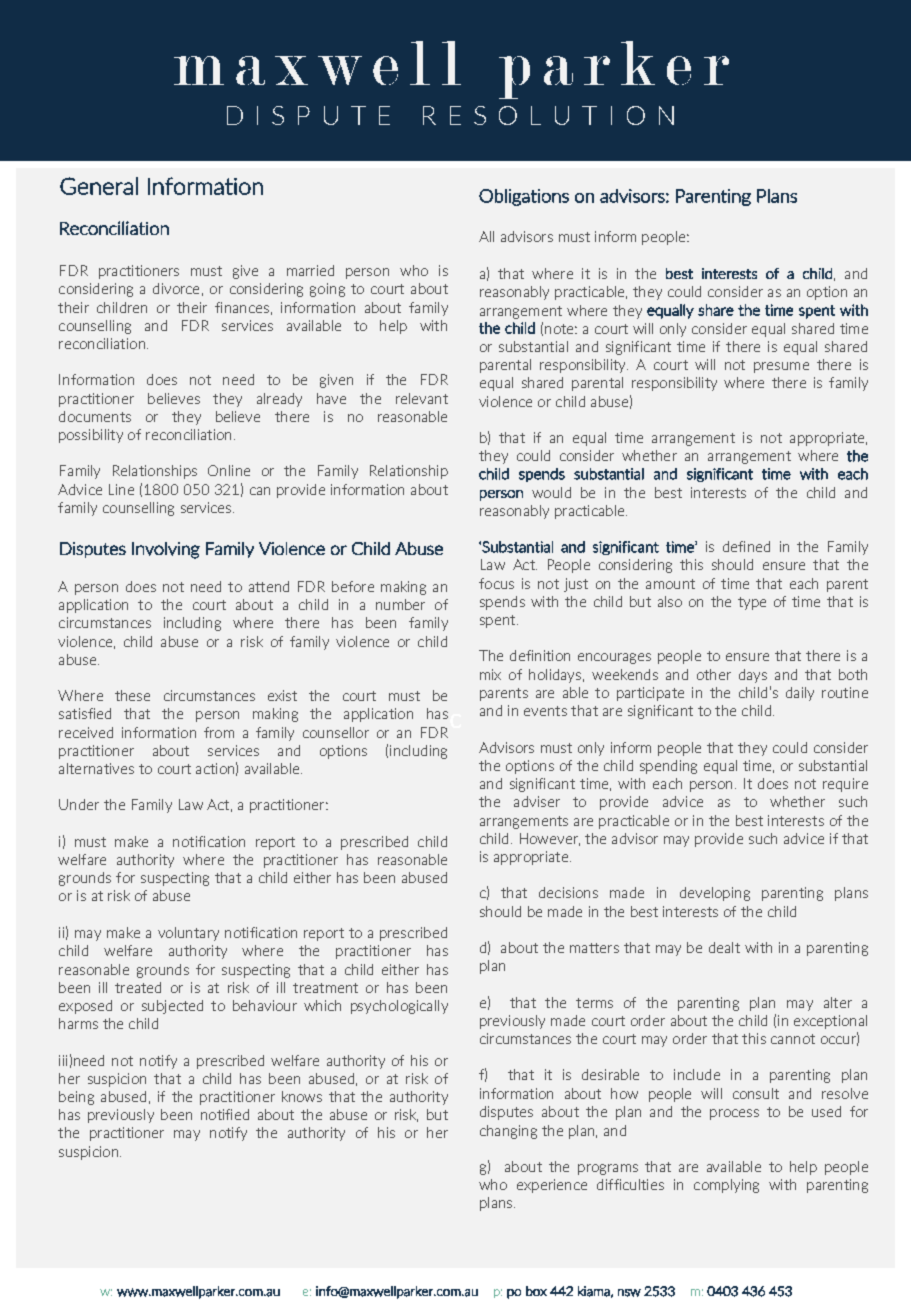 This page has height=1316, width=911. What do you see at coordinates (800, 694) in the page?
I see `daily` at bounding box center [800, 694].
